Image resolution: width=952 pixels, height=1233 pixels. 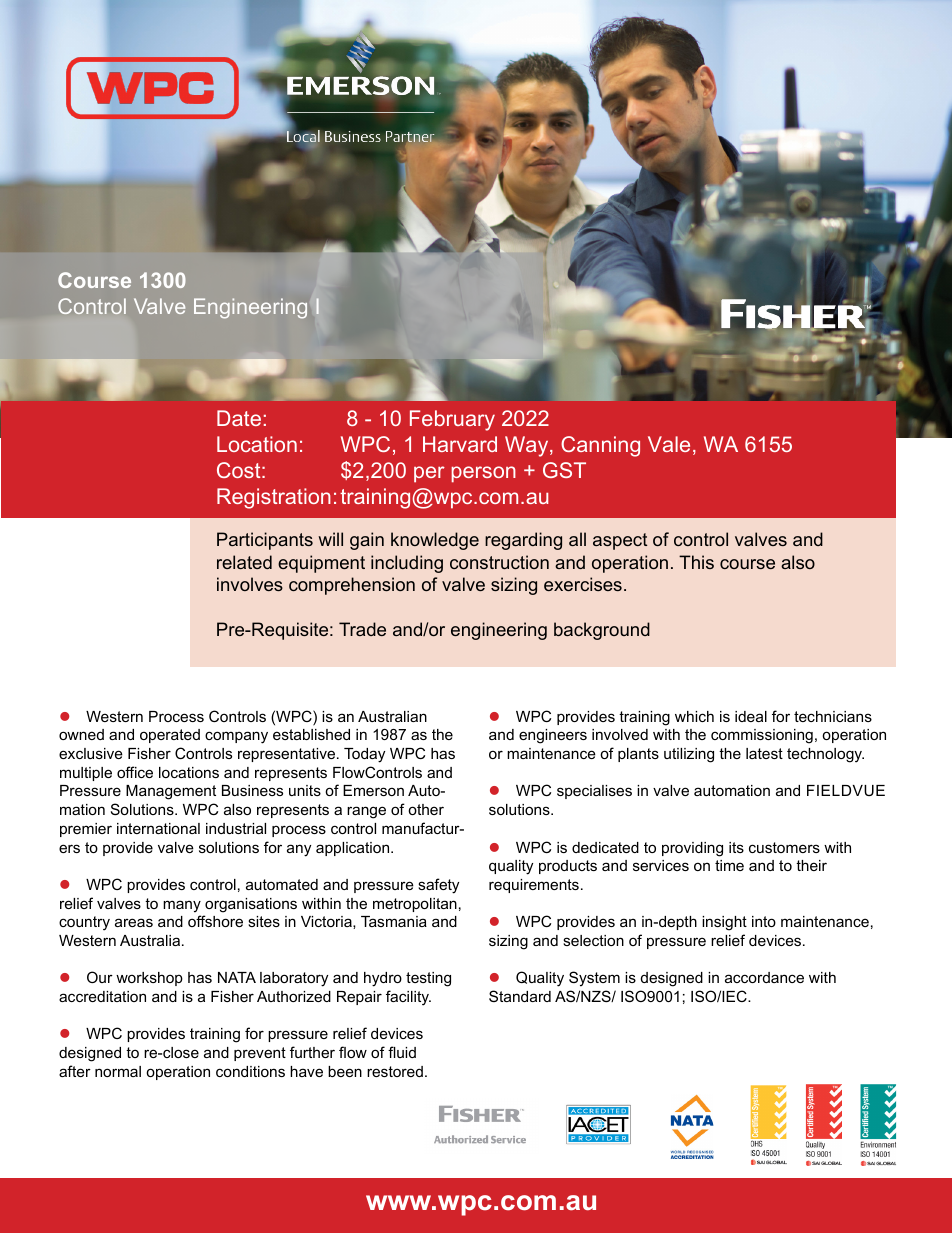 I want to click on international, so click(x=158, y=828).
